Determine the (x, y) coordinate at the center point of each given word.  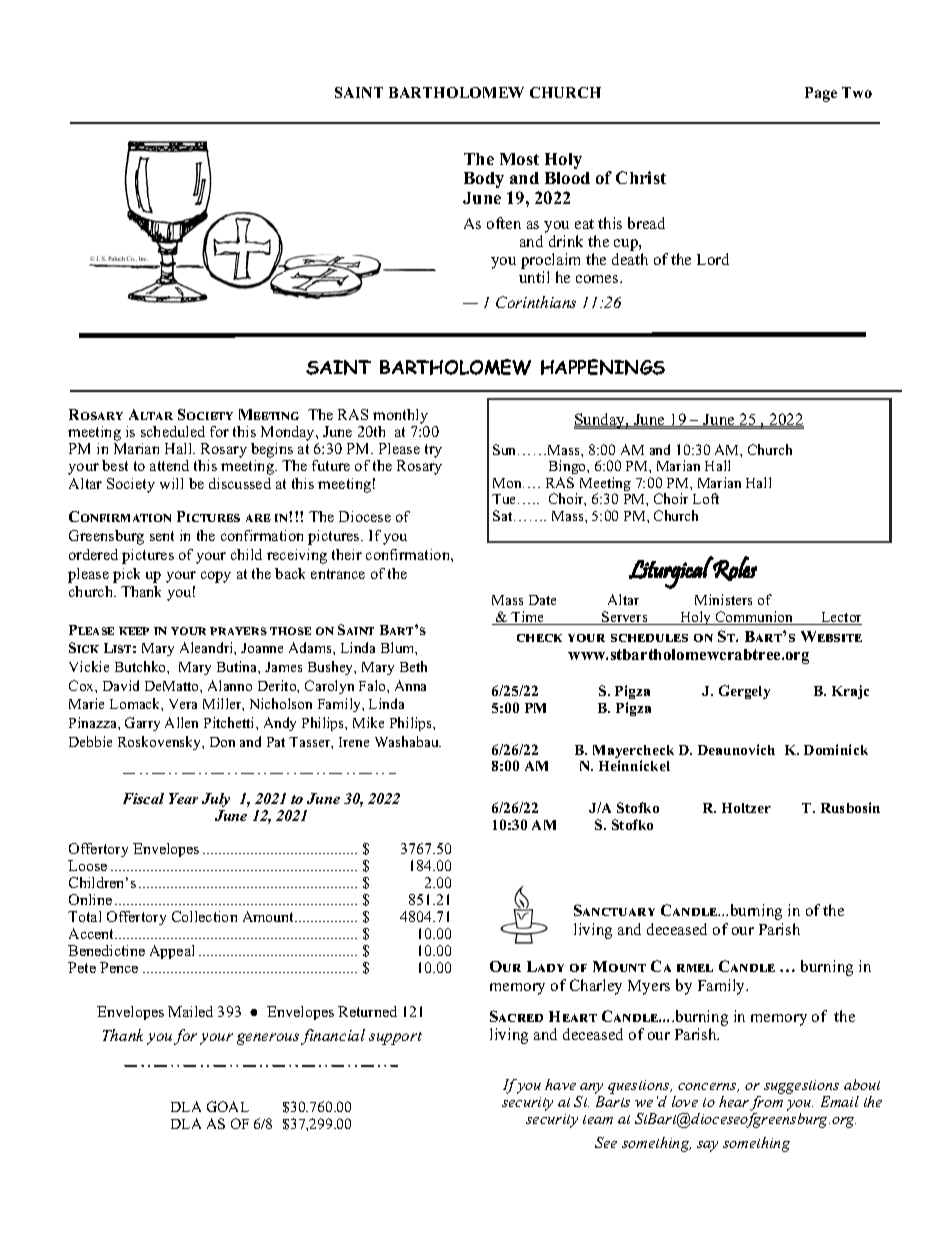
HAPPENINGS (603, 367)
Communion (755, 618)
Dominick (836, 749)
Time (528, 618)
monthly (400, 416)
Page (821, 94)
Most (519, 159)
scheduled (173, 431)
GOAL (228, 1106)
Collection (204, 916)
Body (484, 180)
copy (216, 577)
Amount (270, 916)
